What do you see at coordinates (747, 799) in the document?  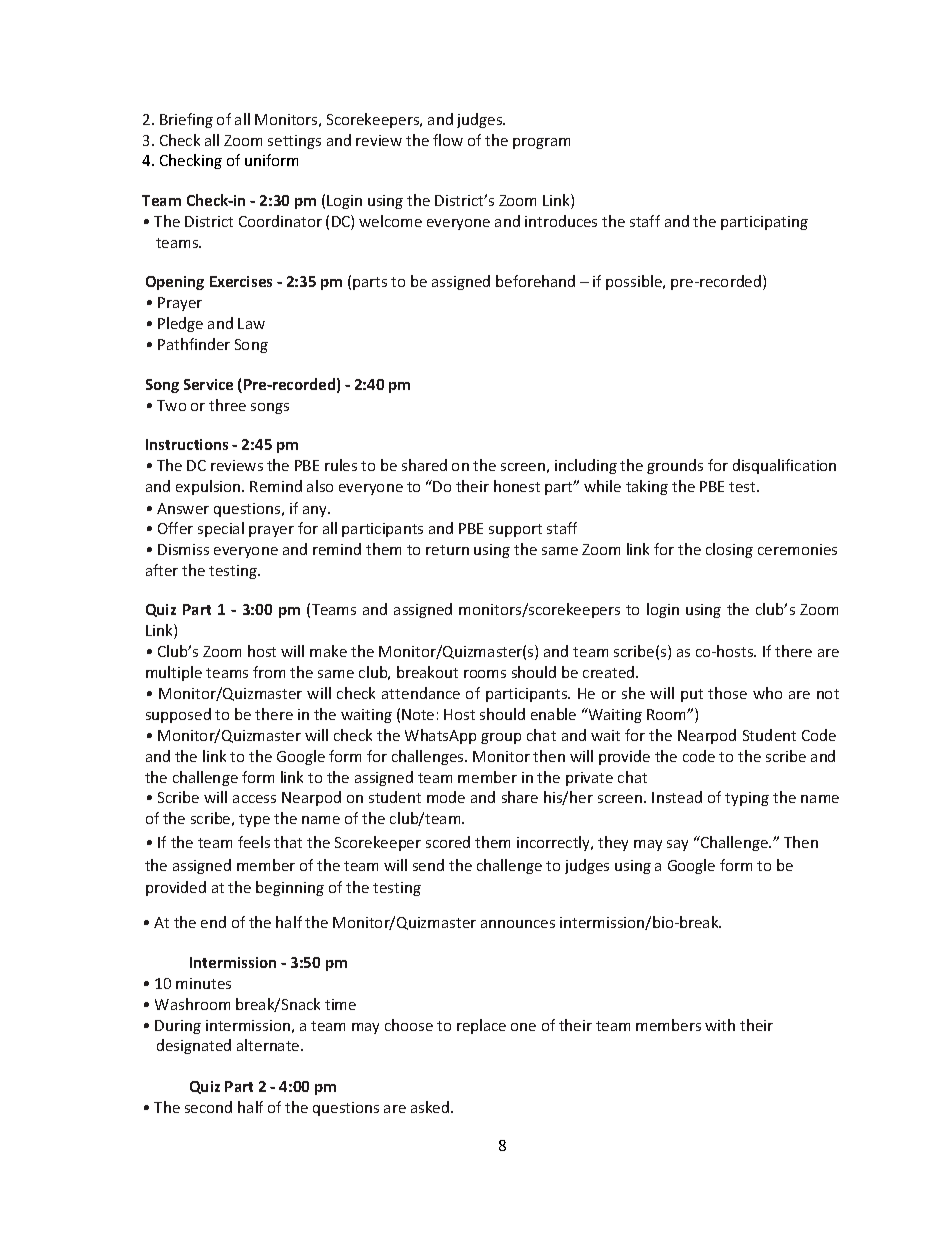 I see `typing` at bounding box center [747, 799].
